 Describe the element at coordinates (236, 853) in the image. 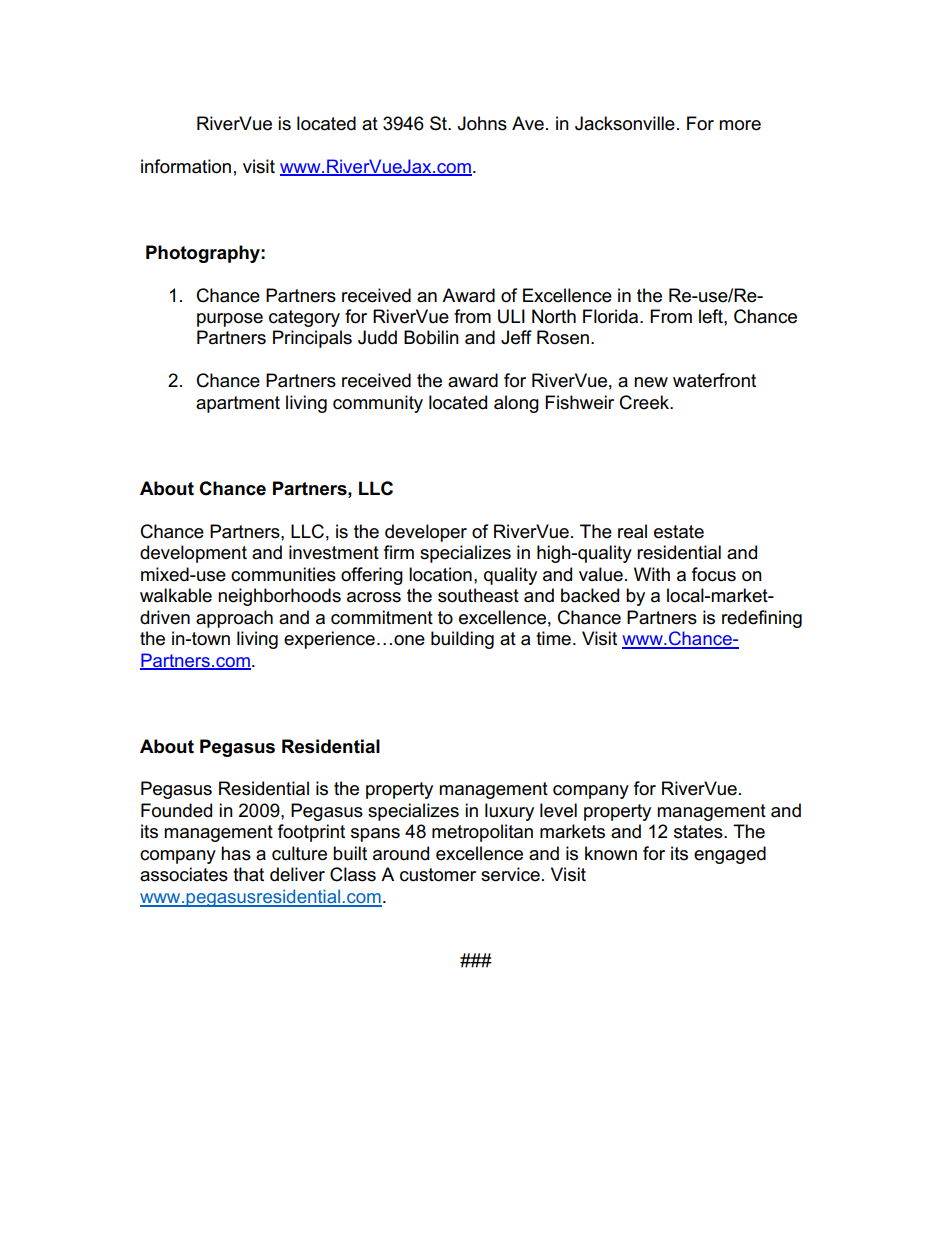

I see `has` at that location.
